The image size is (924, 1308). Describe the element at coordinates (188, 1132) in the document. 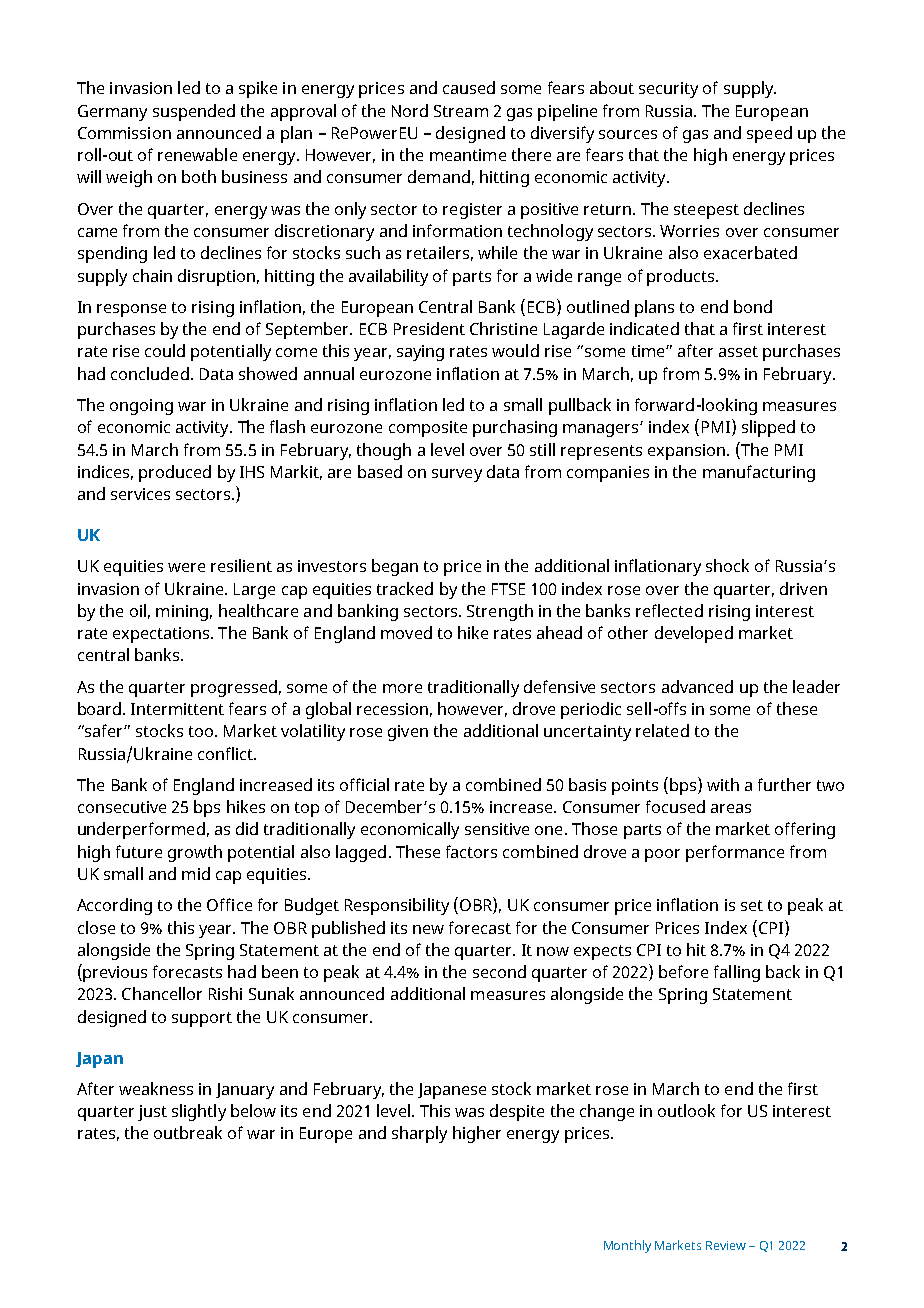

I see `outbreak` at that location.
